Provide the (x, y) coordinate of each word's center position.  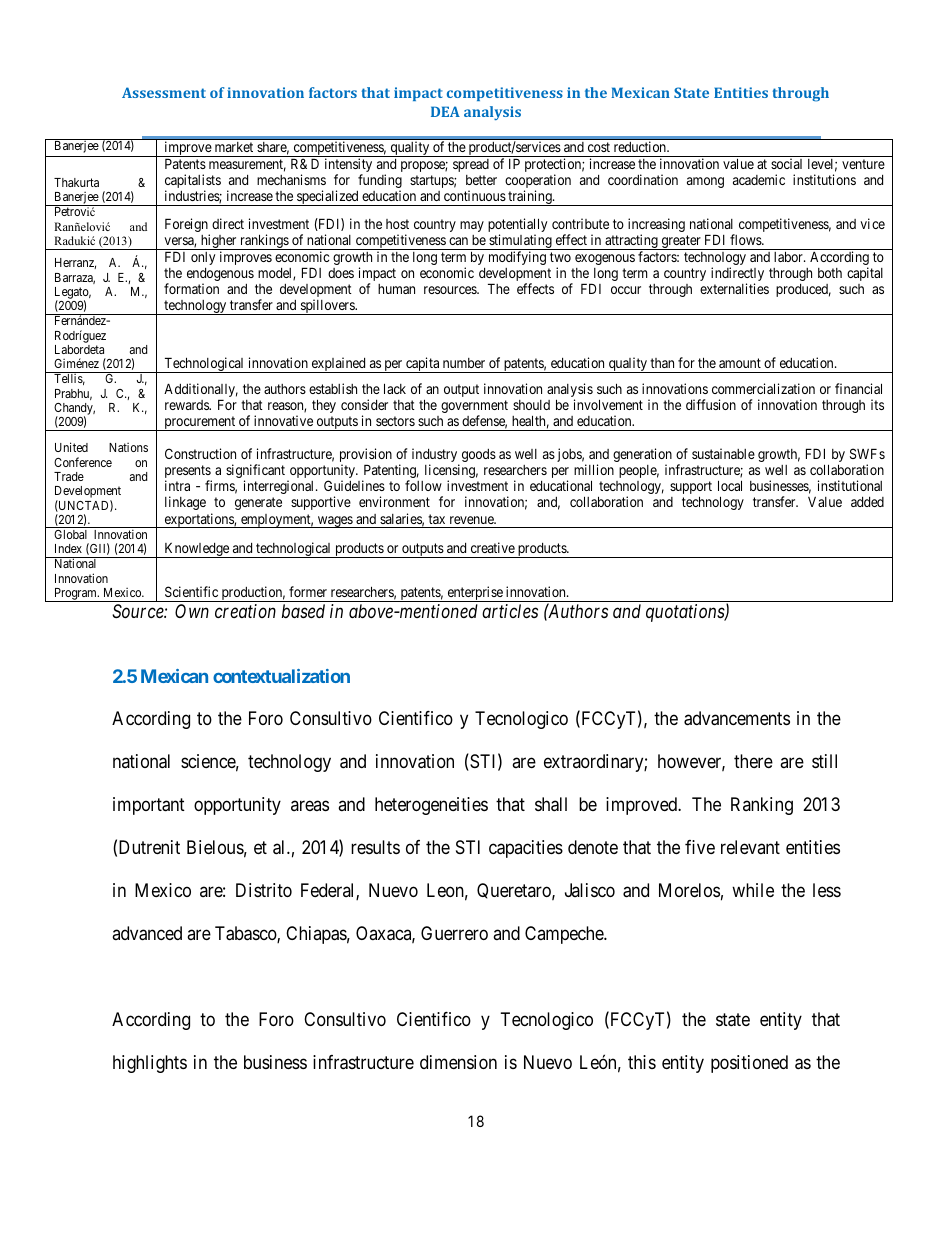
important (149, 806)
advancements (737, 718)
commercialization (763, 388)
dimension (458, 1062)
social (786, 163)
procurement (200, 423)
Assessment (164, 92)
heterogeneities (431, 806)
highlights (150, 1064)
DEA (445, 111)
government (474, 408)
